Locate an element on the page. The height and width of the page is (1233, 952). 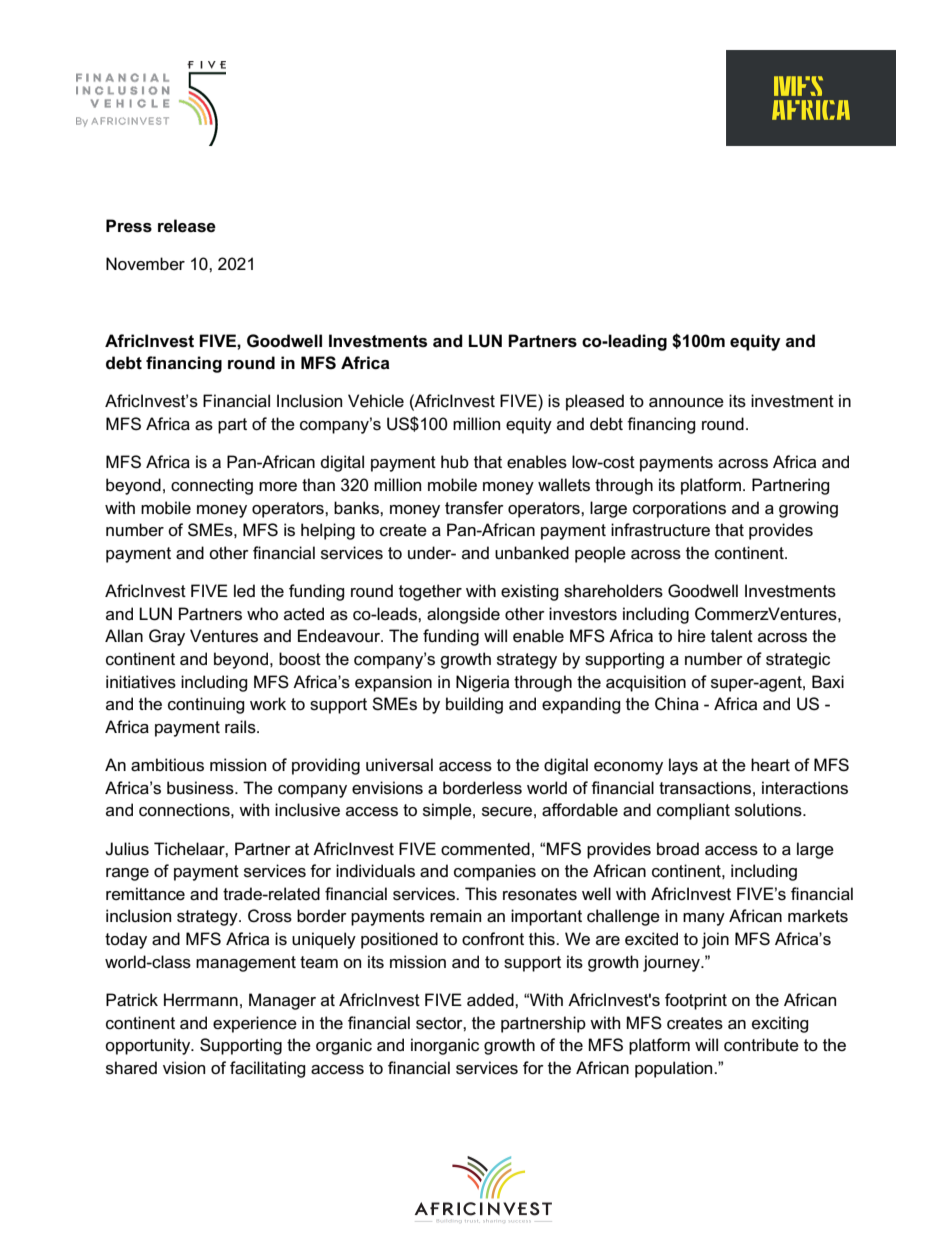
corporations is located at coordinates (679, 509).
